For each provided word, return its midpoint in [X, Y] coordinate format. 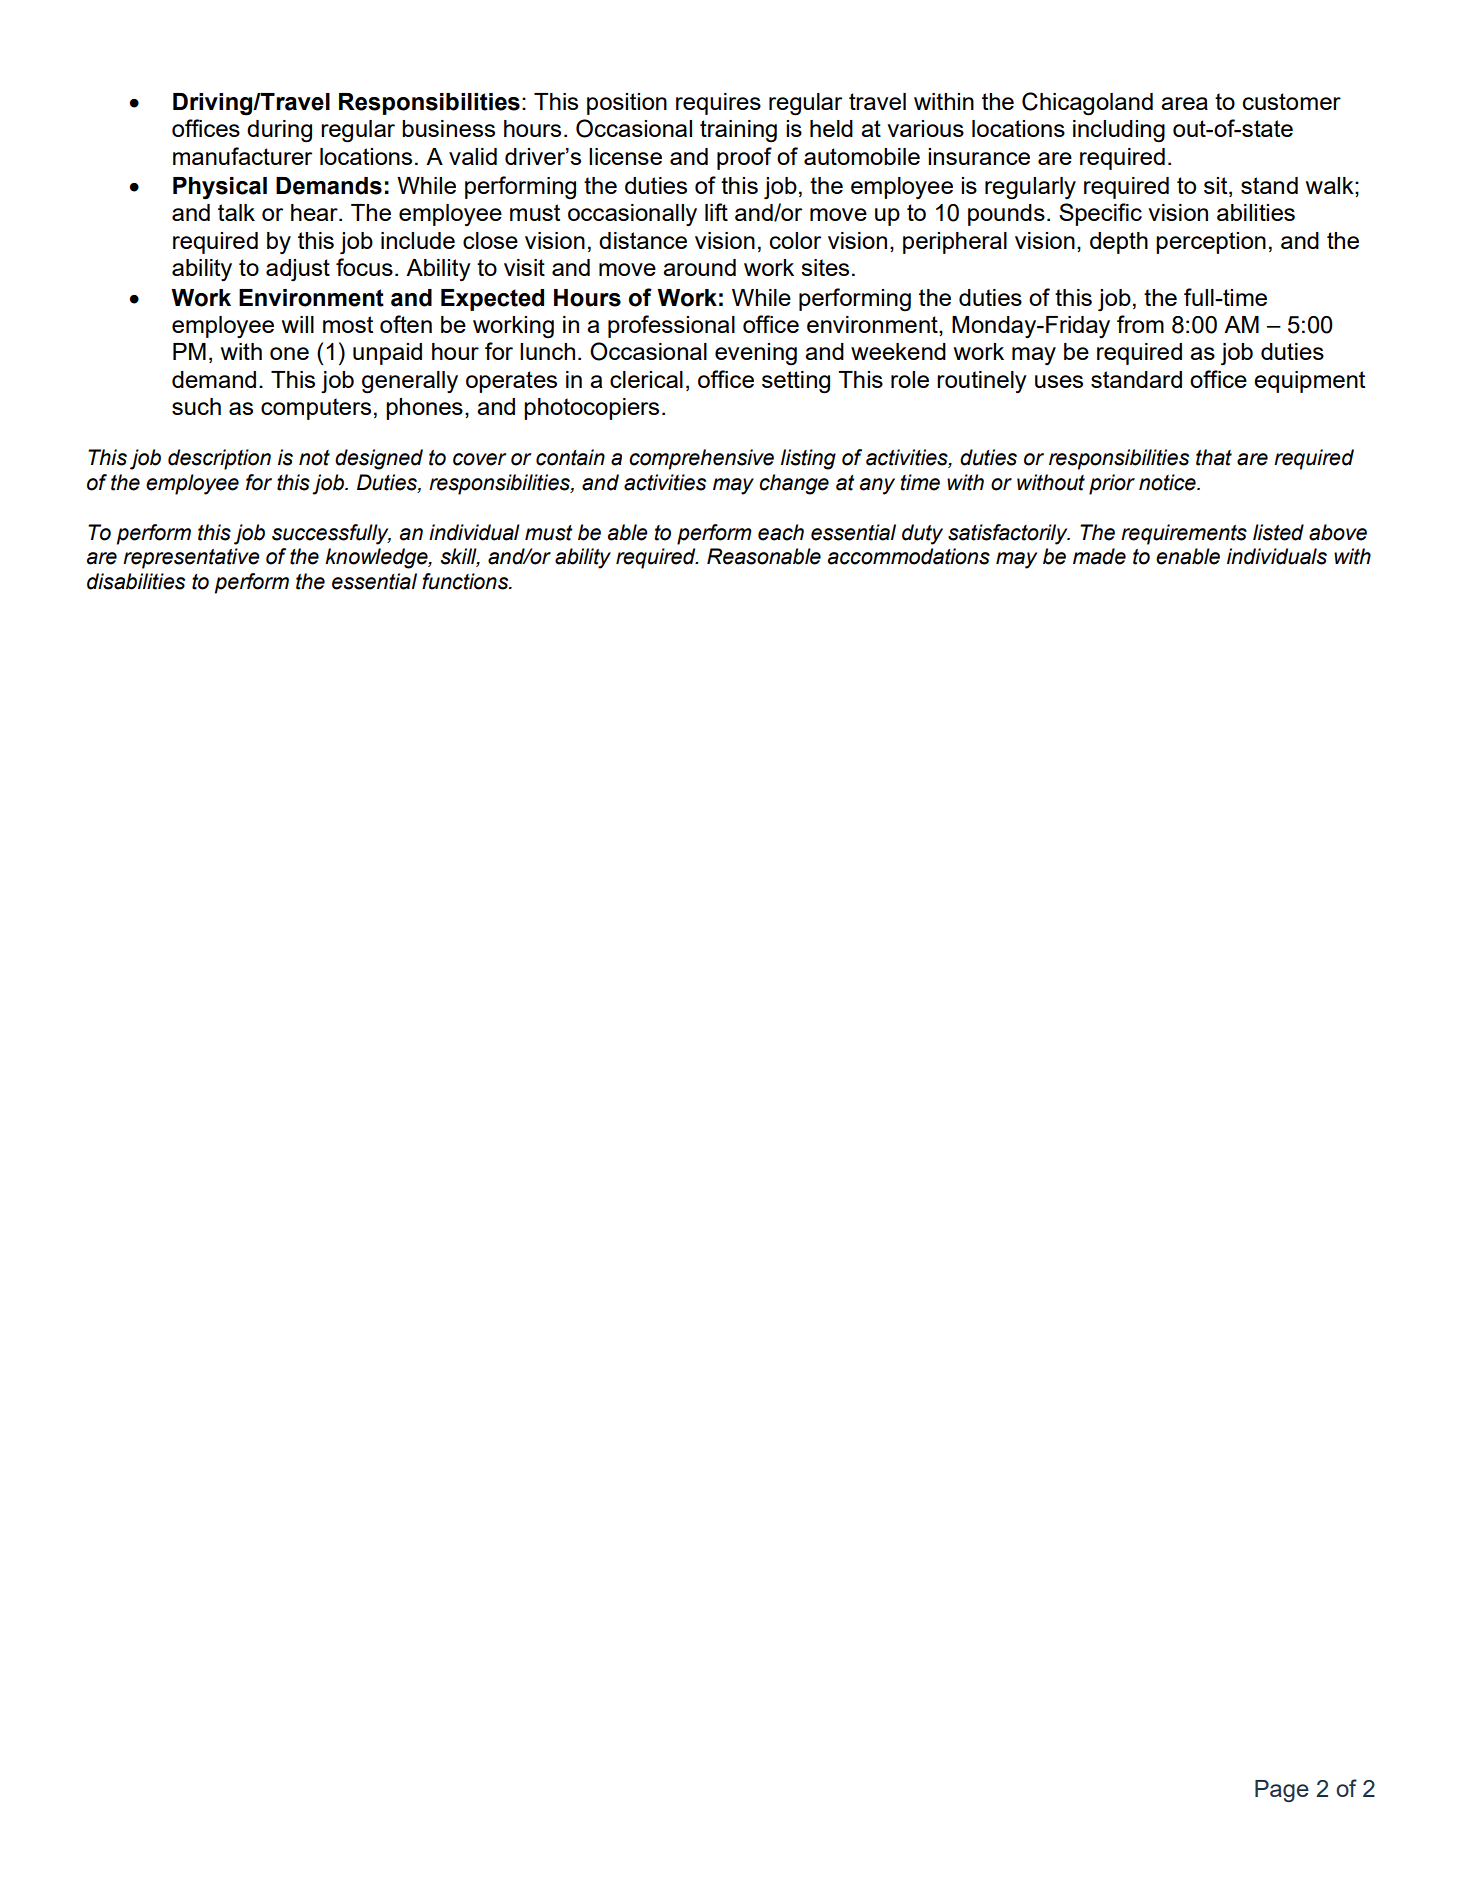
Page [1282, 1791]
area [1184, 103]
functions [466, 581]
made [1099, 556]
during [279, 131]
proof [744, 158]
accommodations [909, 556]
